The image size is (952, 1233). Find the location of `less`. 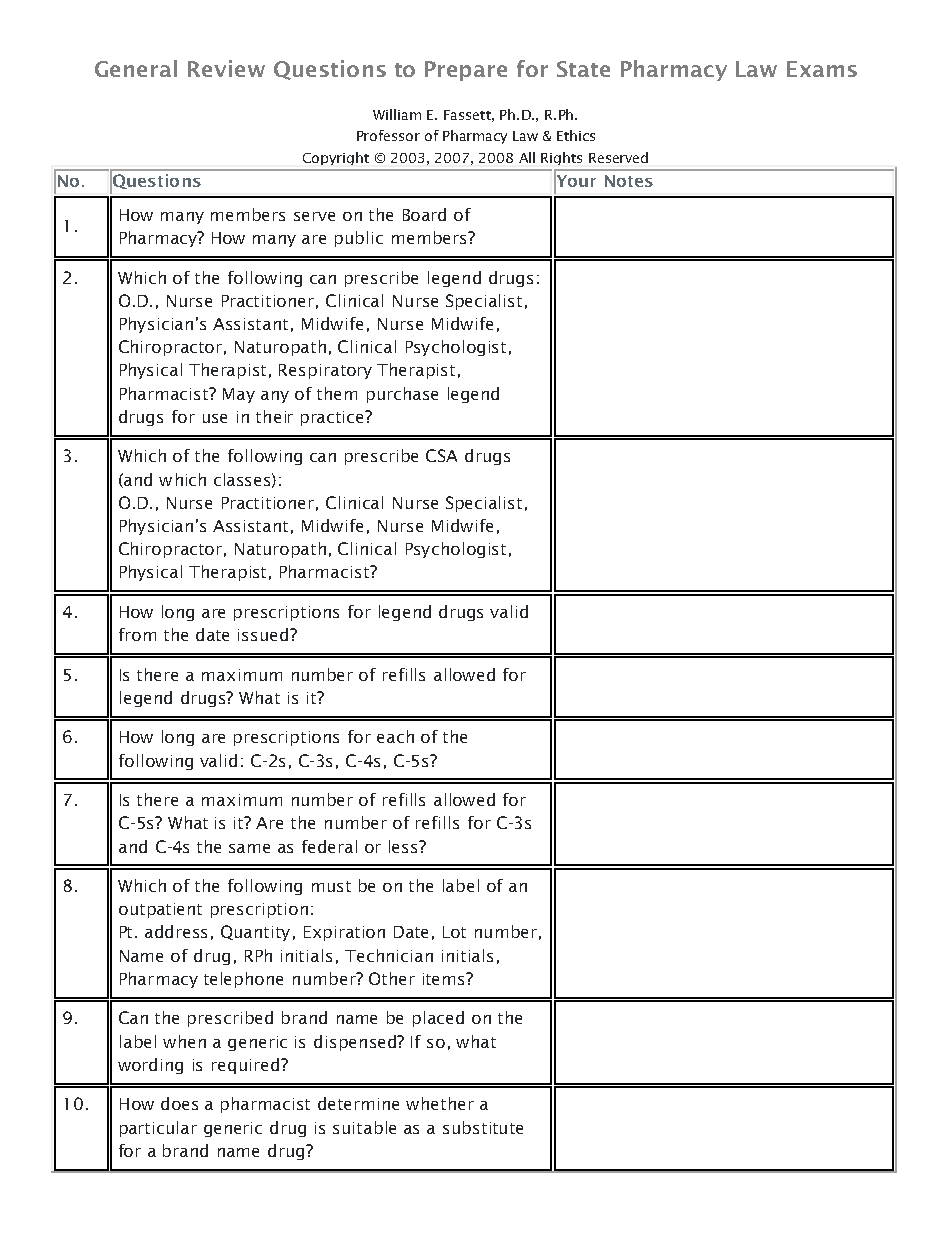

less is located at coordinates (405, 846).
